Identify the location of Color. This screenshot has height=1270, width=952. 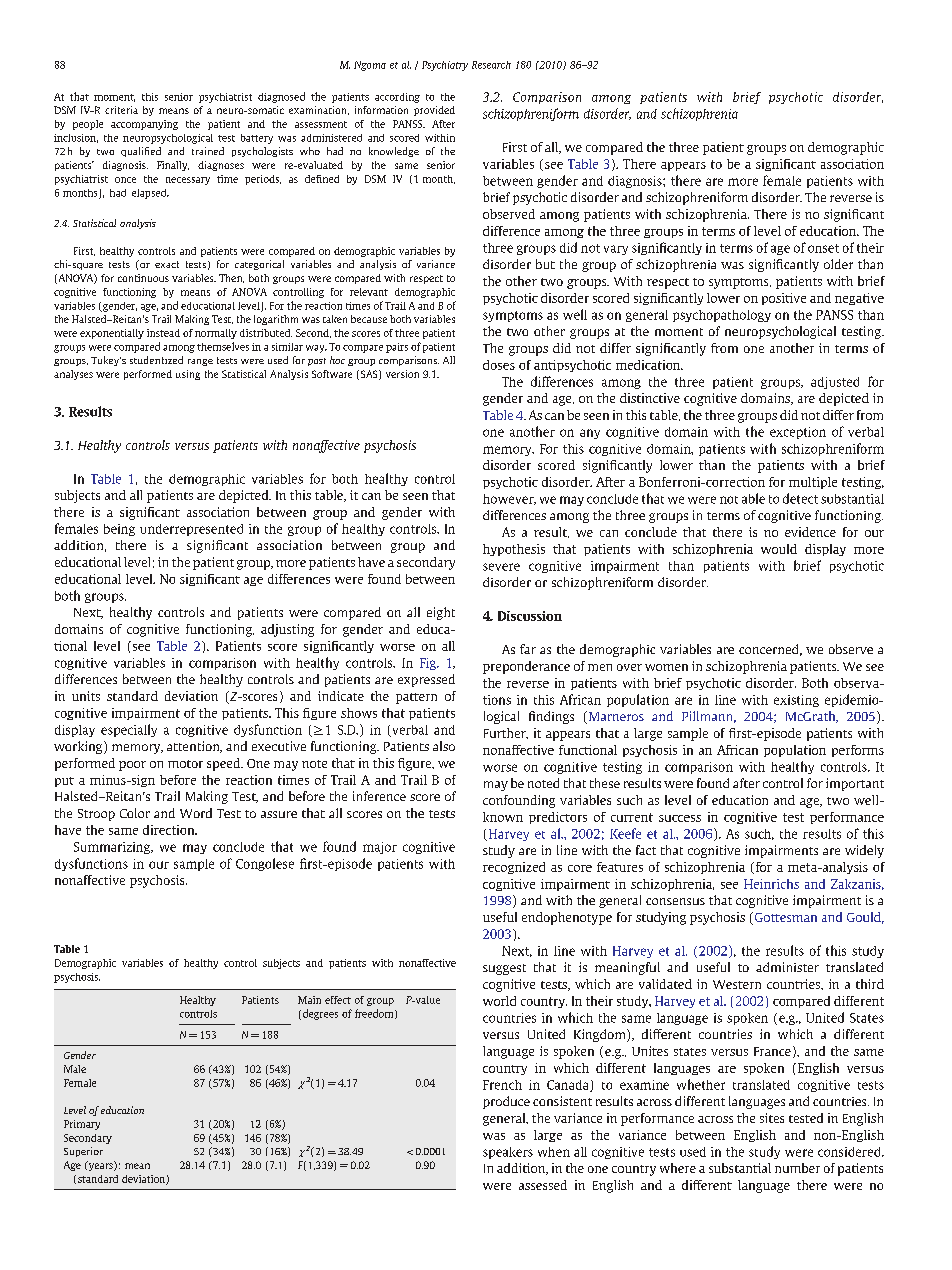
(135, 813).
